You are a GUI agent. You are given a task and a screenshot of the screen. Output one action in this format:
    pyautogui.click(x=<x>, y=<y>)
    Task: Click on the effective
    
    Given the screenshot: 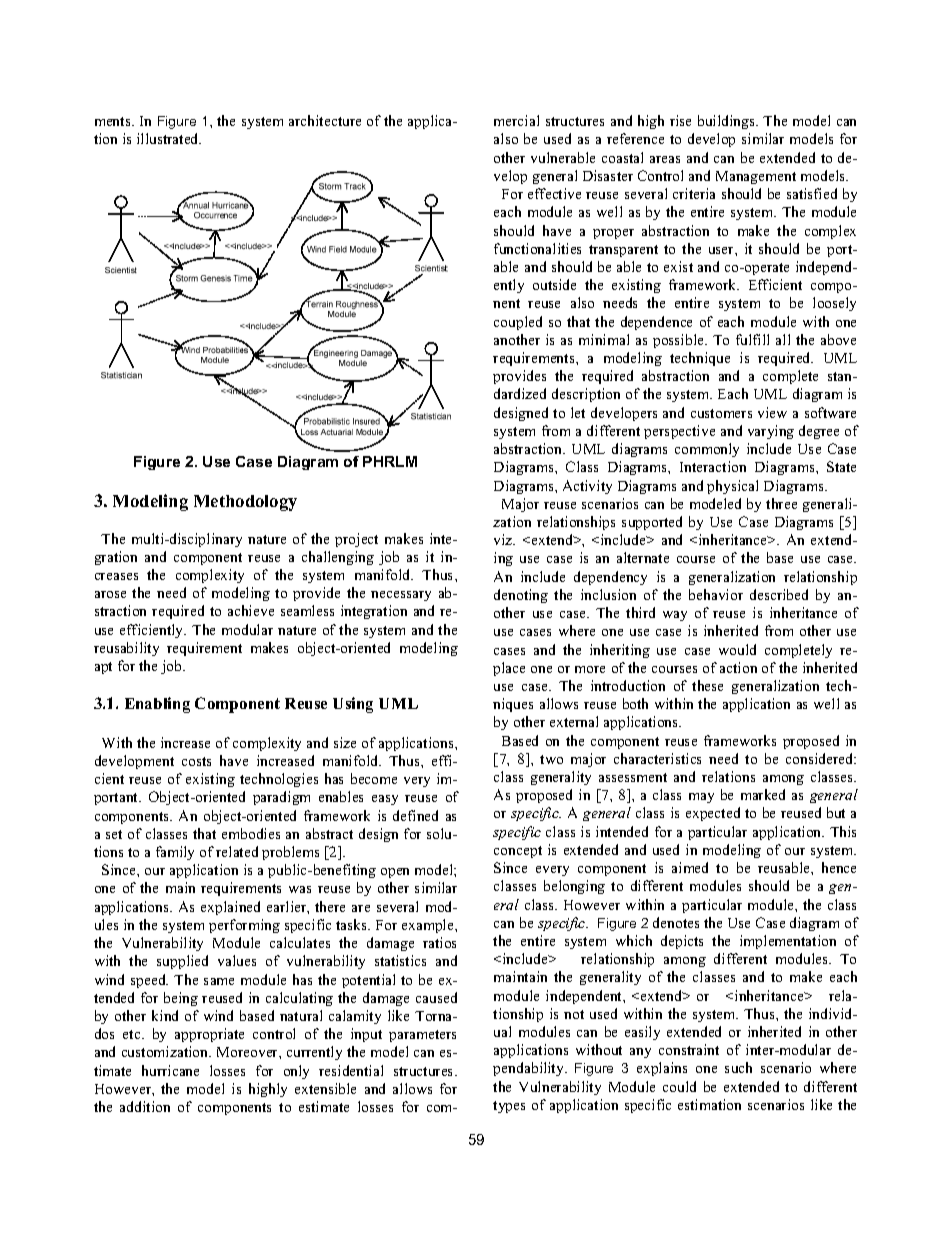 What is the action you would take?
    pyautogui.click(x=554, y=193)
